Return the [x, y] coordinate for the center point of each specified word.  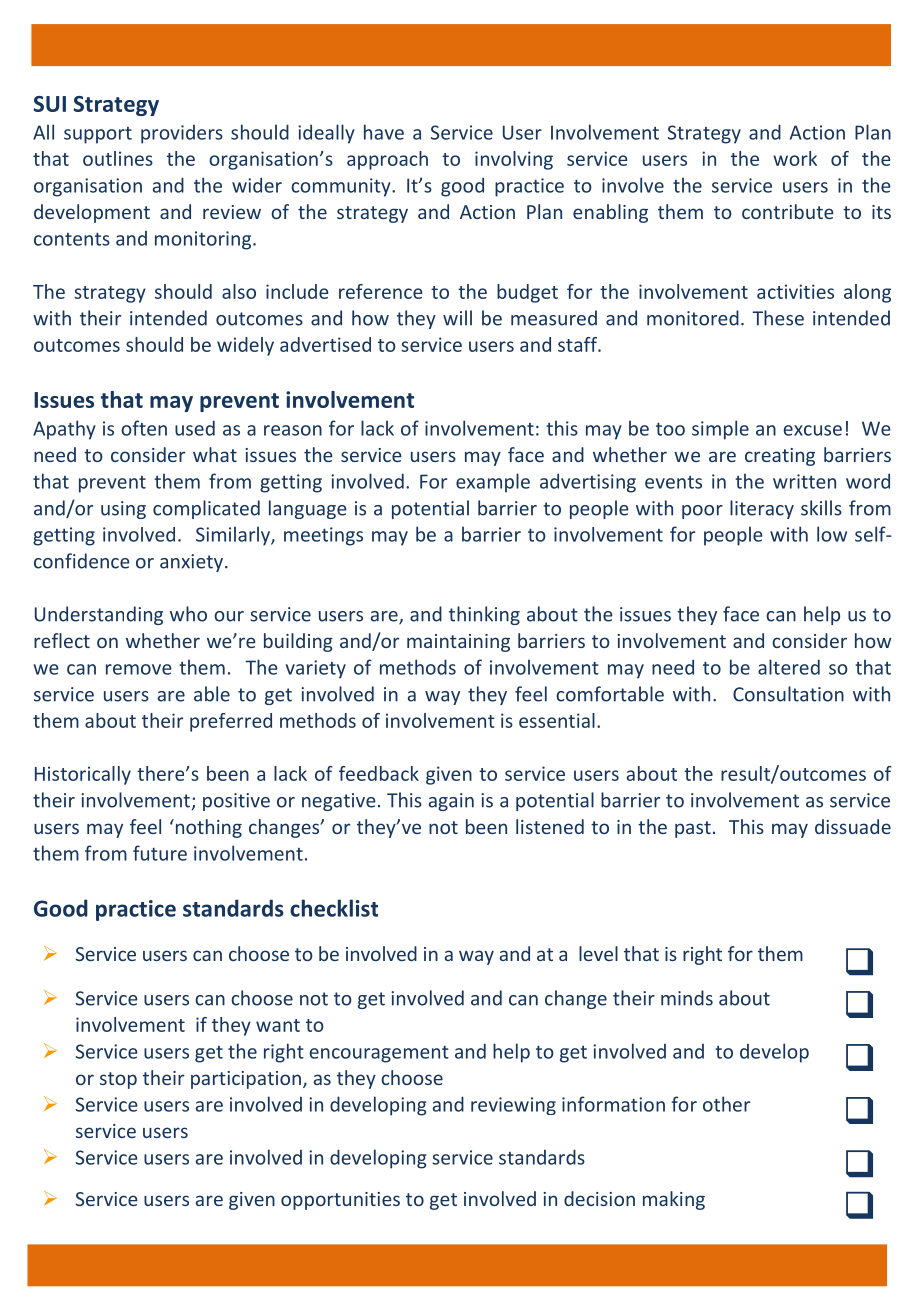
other [726, 1104]
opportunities [340, 1201]
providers [182, 134]
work [795, 158]
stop [118, 1080]
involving [514, 160]
